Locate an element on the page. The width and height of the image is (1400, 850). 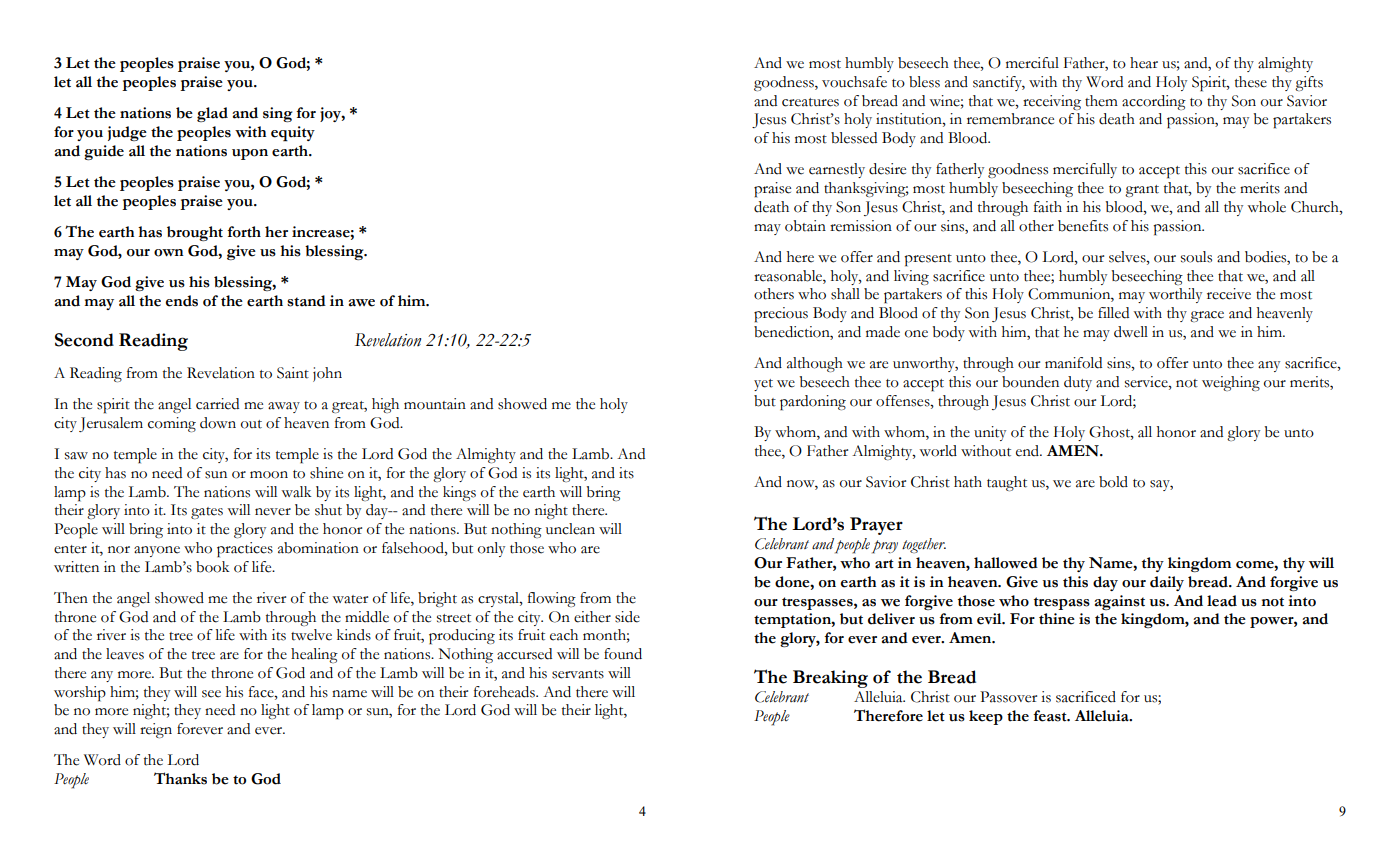
ends is located at coordinates (182, 301).
